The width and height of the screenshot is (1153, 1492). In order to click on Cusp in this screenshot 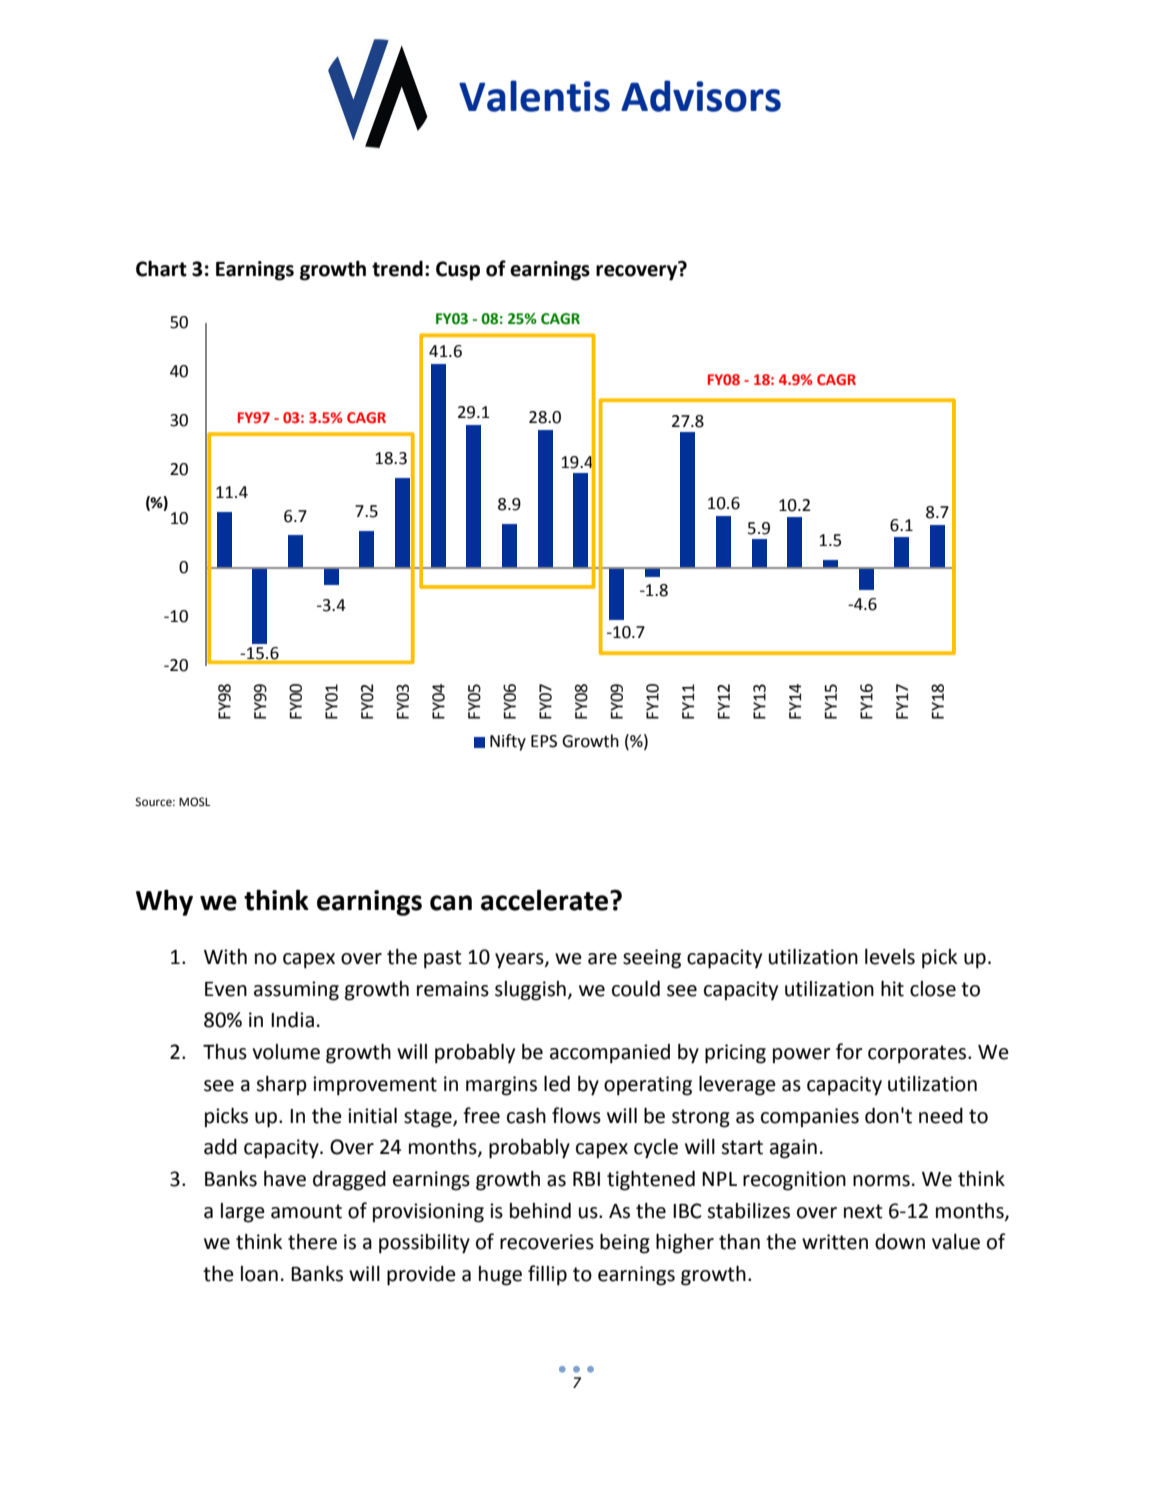, I will do `click(458, 271)`.
